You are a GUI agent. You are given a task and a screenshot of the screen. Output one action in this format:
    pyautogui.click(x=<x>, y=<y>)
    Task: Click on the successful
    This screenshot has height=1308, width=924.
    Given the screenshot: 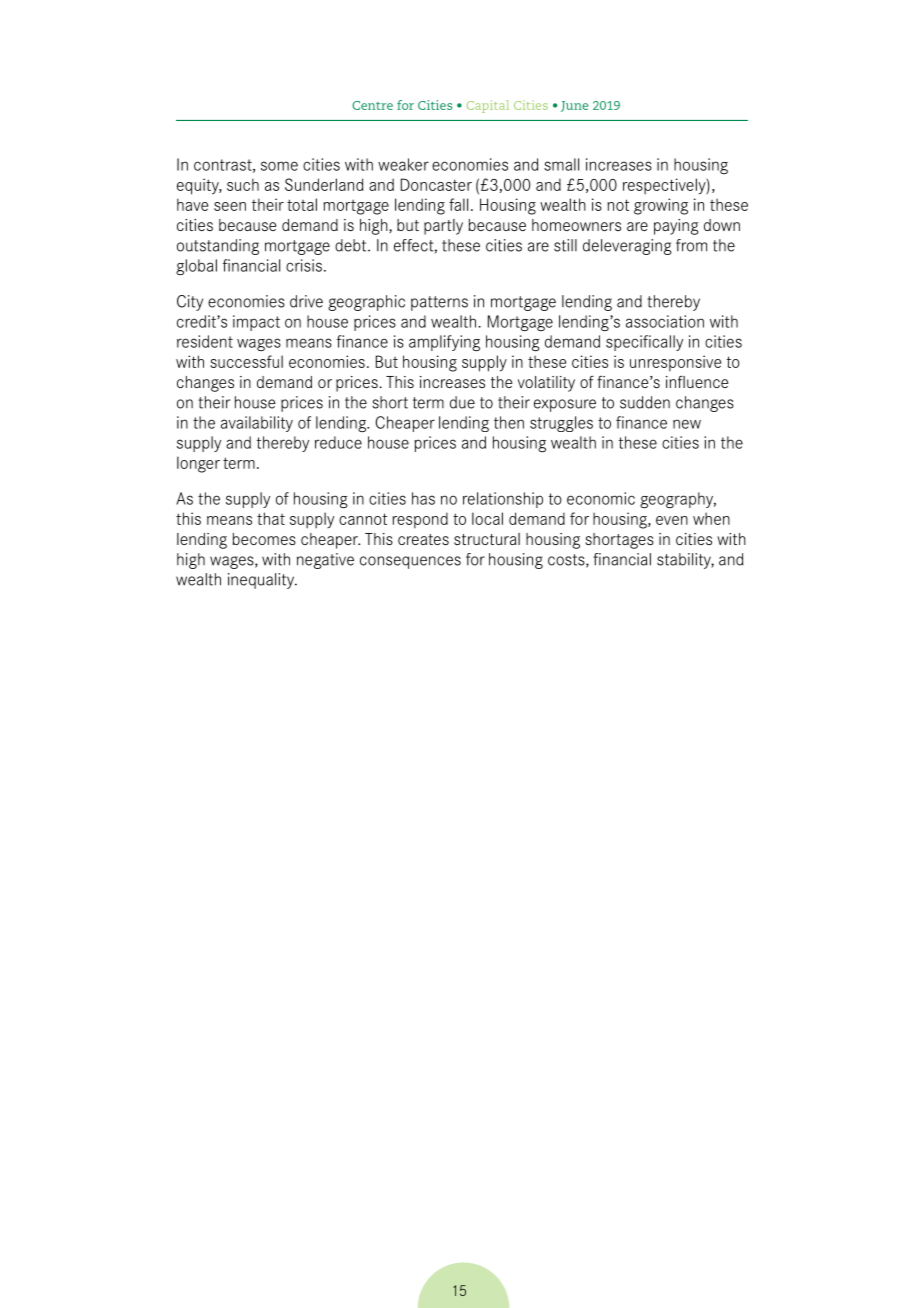 What is the action you would take?
    pyautogui.click(x=246, y=361)
